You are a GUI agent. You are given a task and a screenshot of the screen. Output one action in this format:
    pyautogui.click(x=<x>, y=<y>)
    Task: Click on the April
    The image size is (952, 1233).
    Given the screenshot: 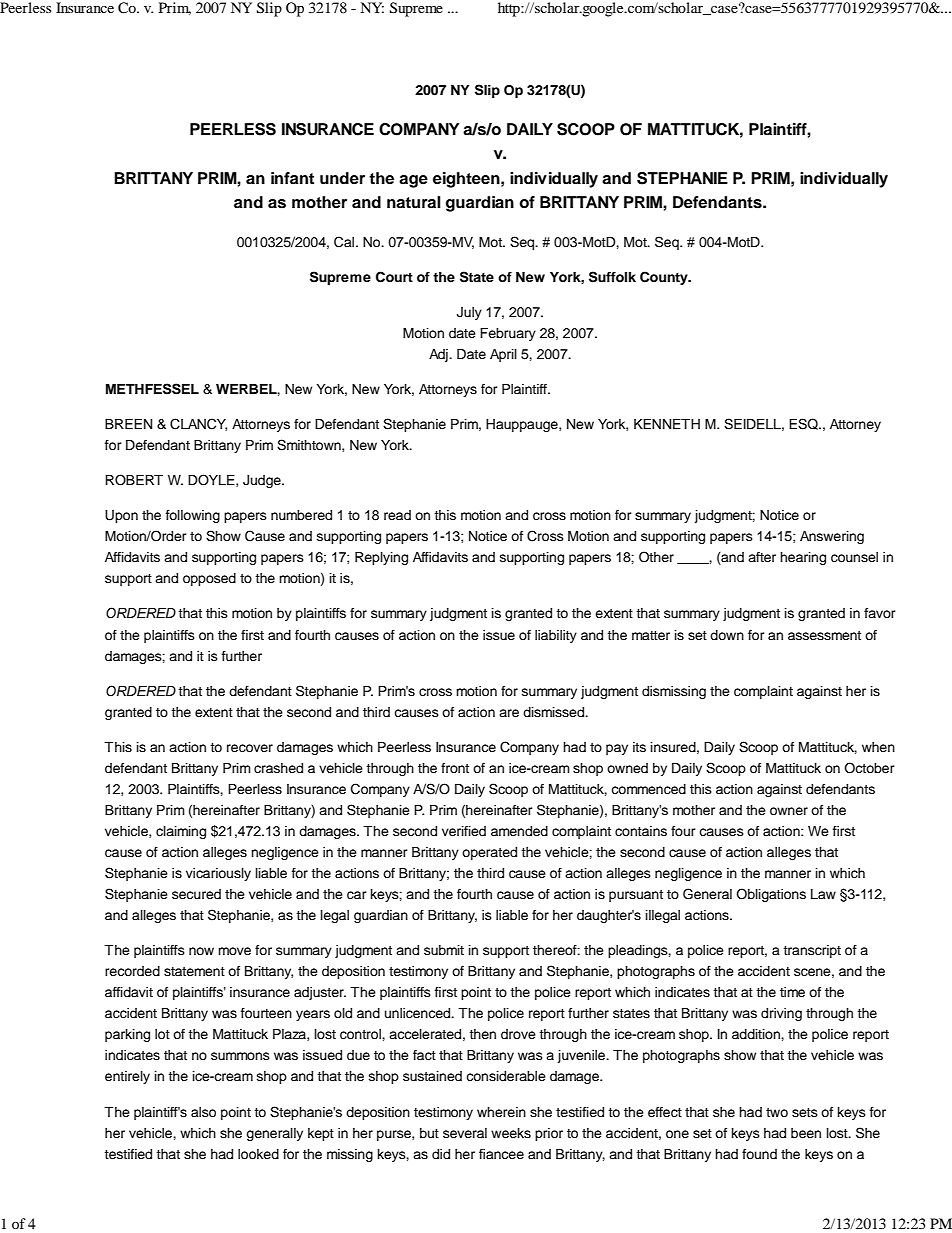 What is the action you would take?
    pyautogui.click(x=503, y=355)
